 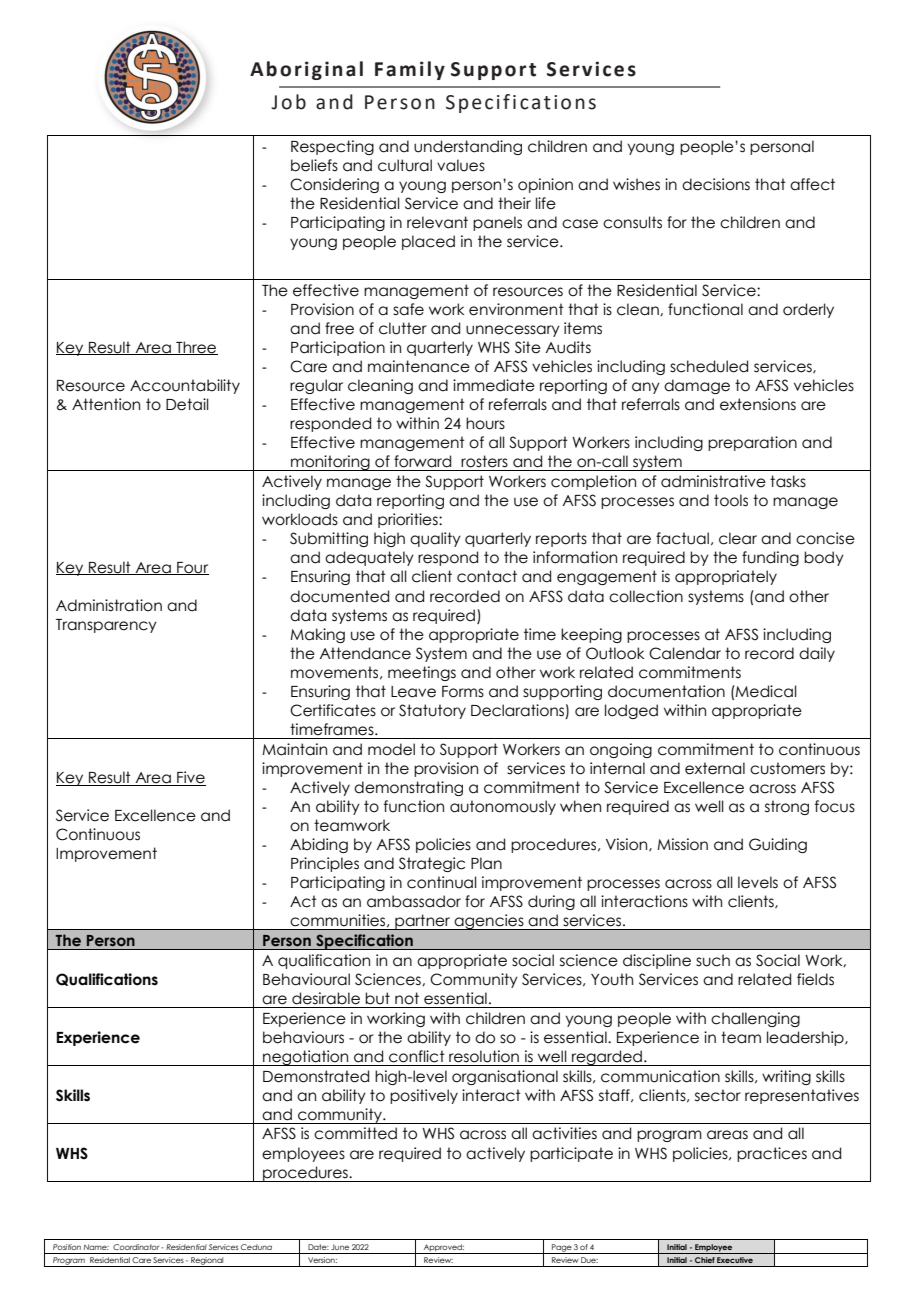 What do you see at coordinates (484, 461) in the screenshot?
I see `rosters` at bounding box center [484, 461].
